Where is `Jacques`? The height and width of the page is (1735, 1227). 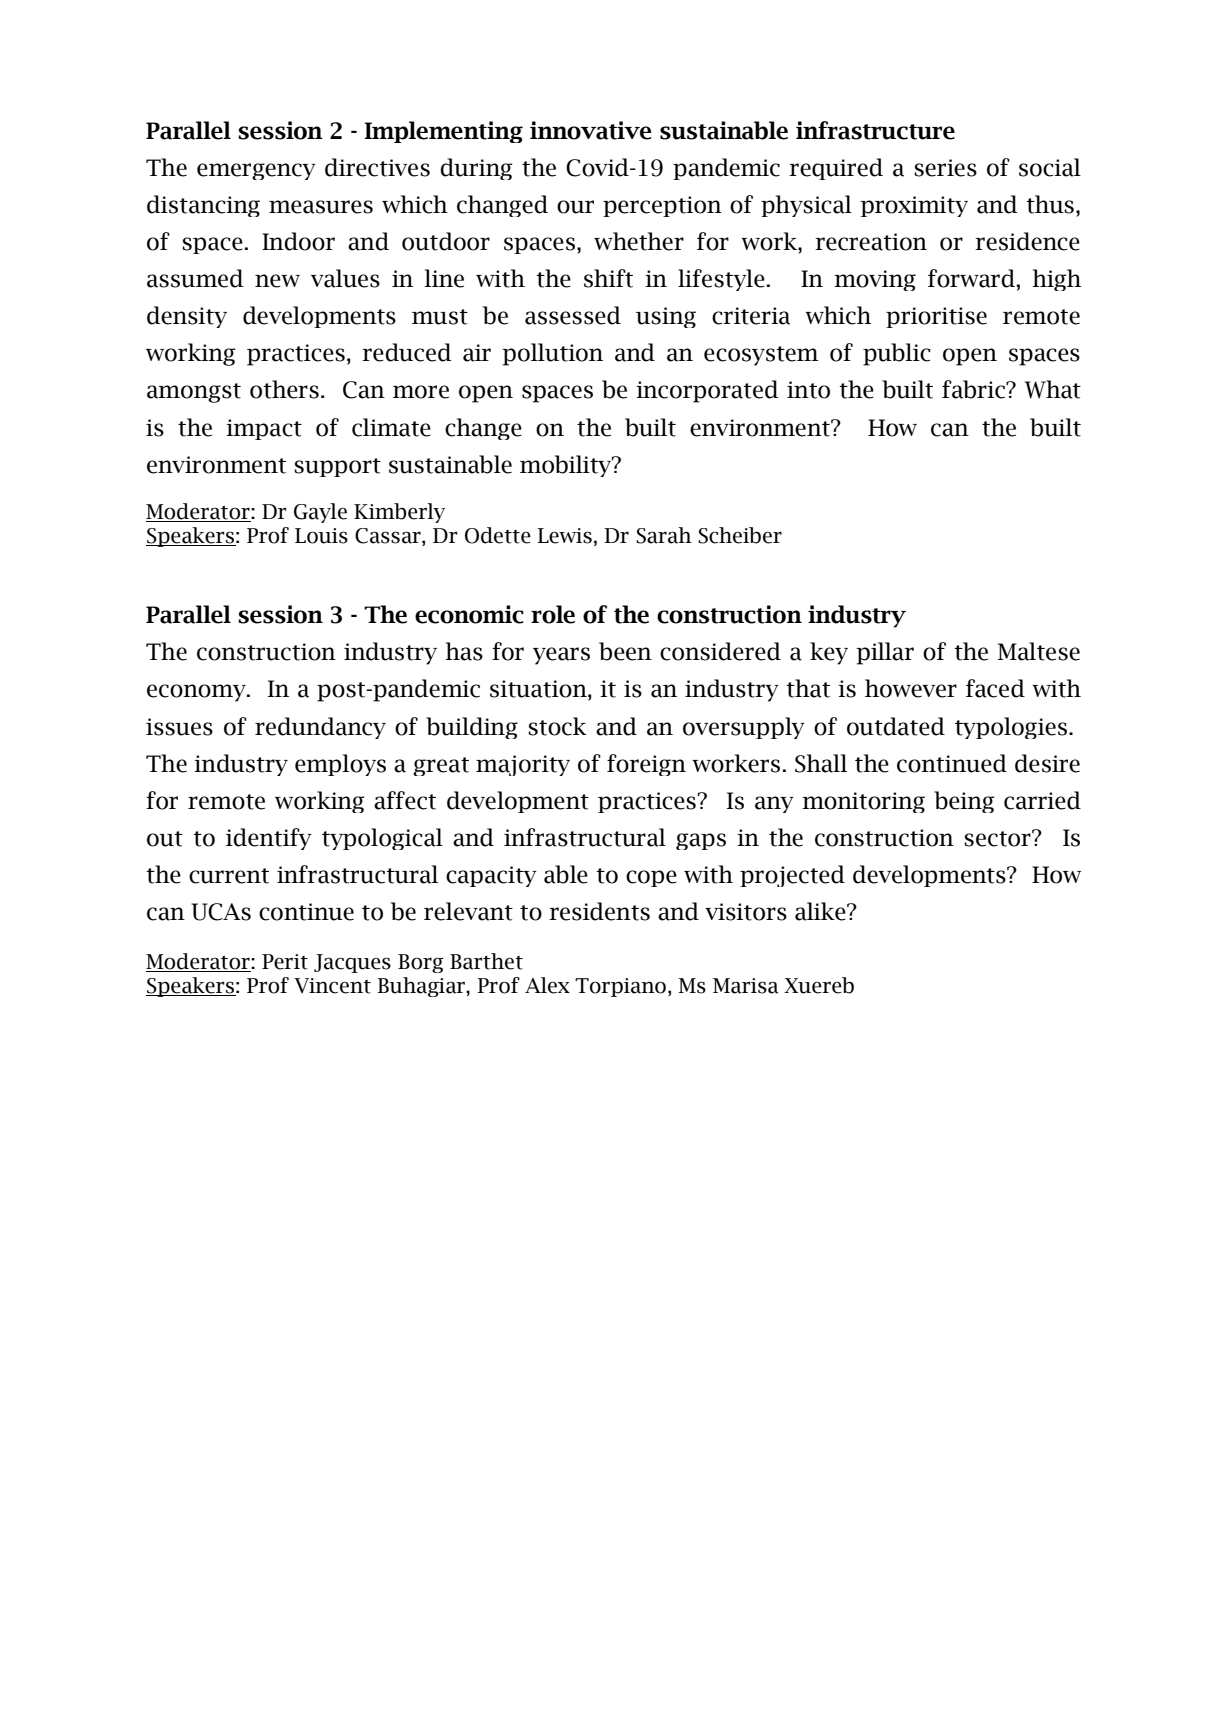
Jacques is located at coordinates (352, 963).
